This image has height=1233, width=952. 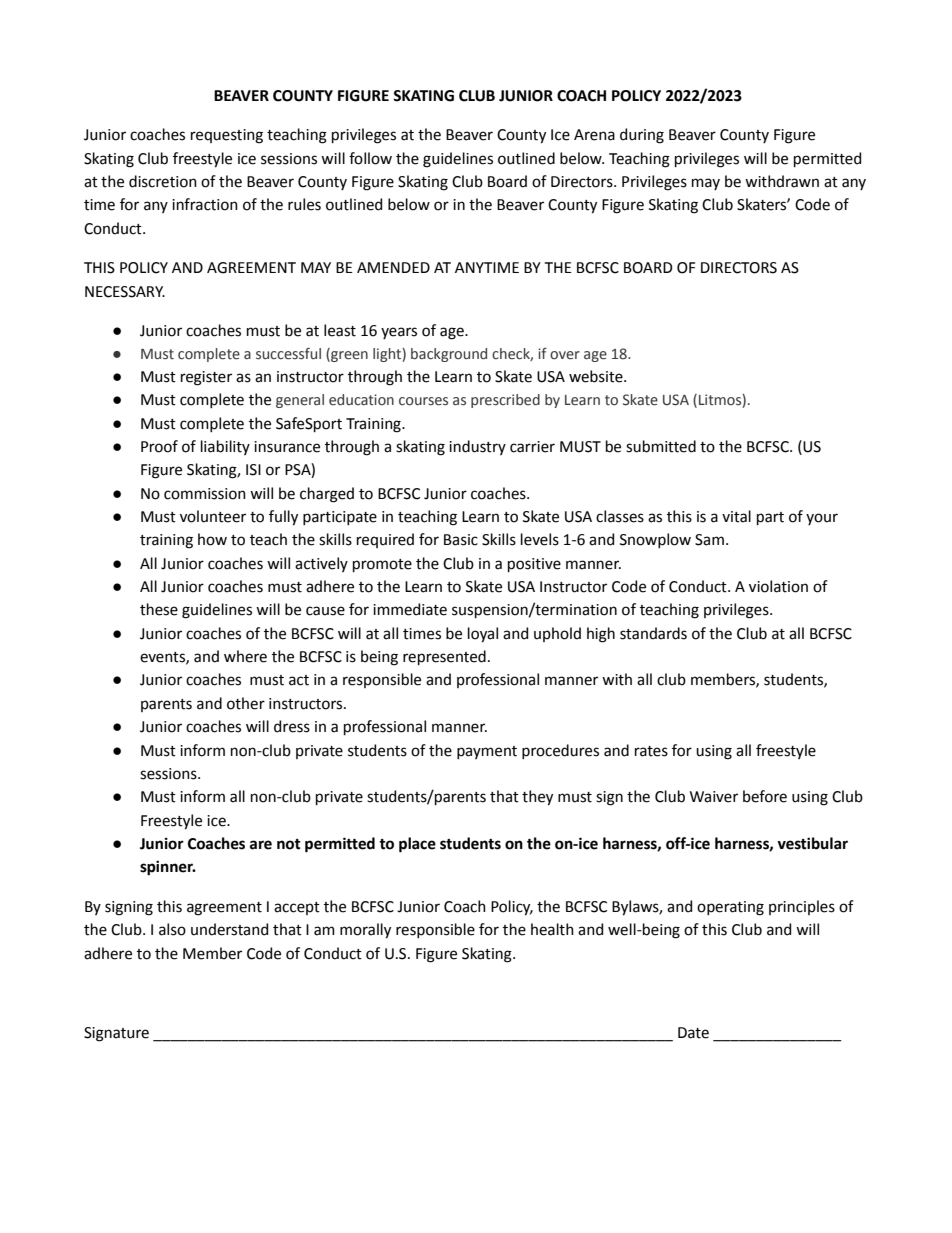 What do you see at coordinates (642, 136) in the image?
I see `during` at bounding box center [642, 136].
